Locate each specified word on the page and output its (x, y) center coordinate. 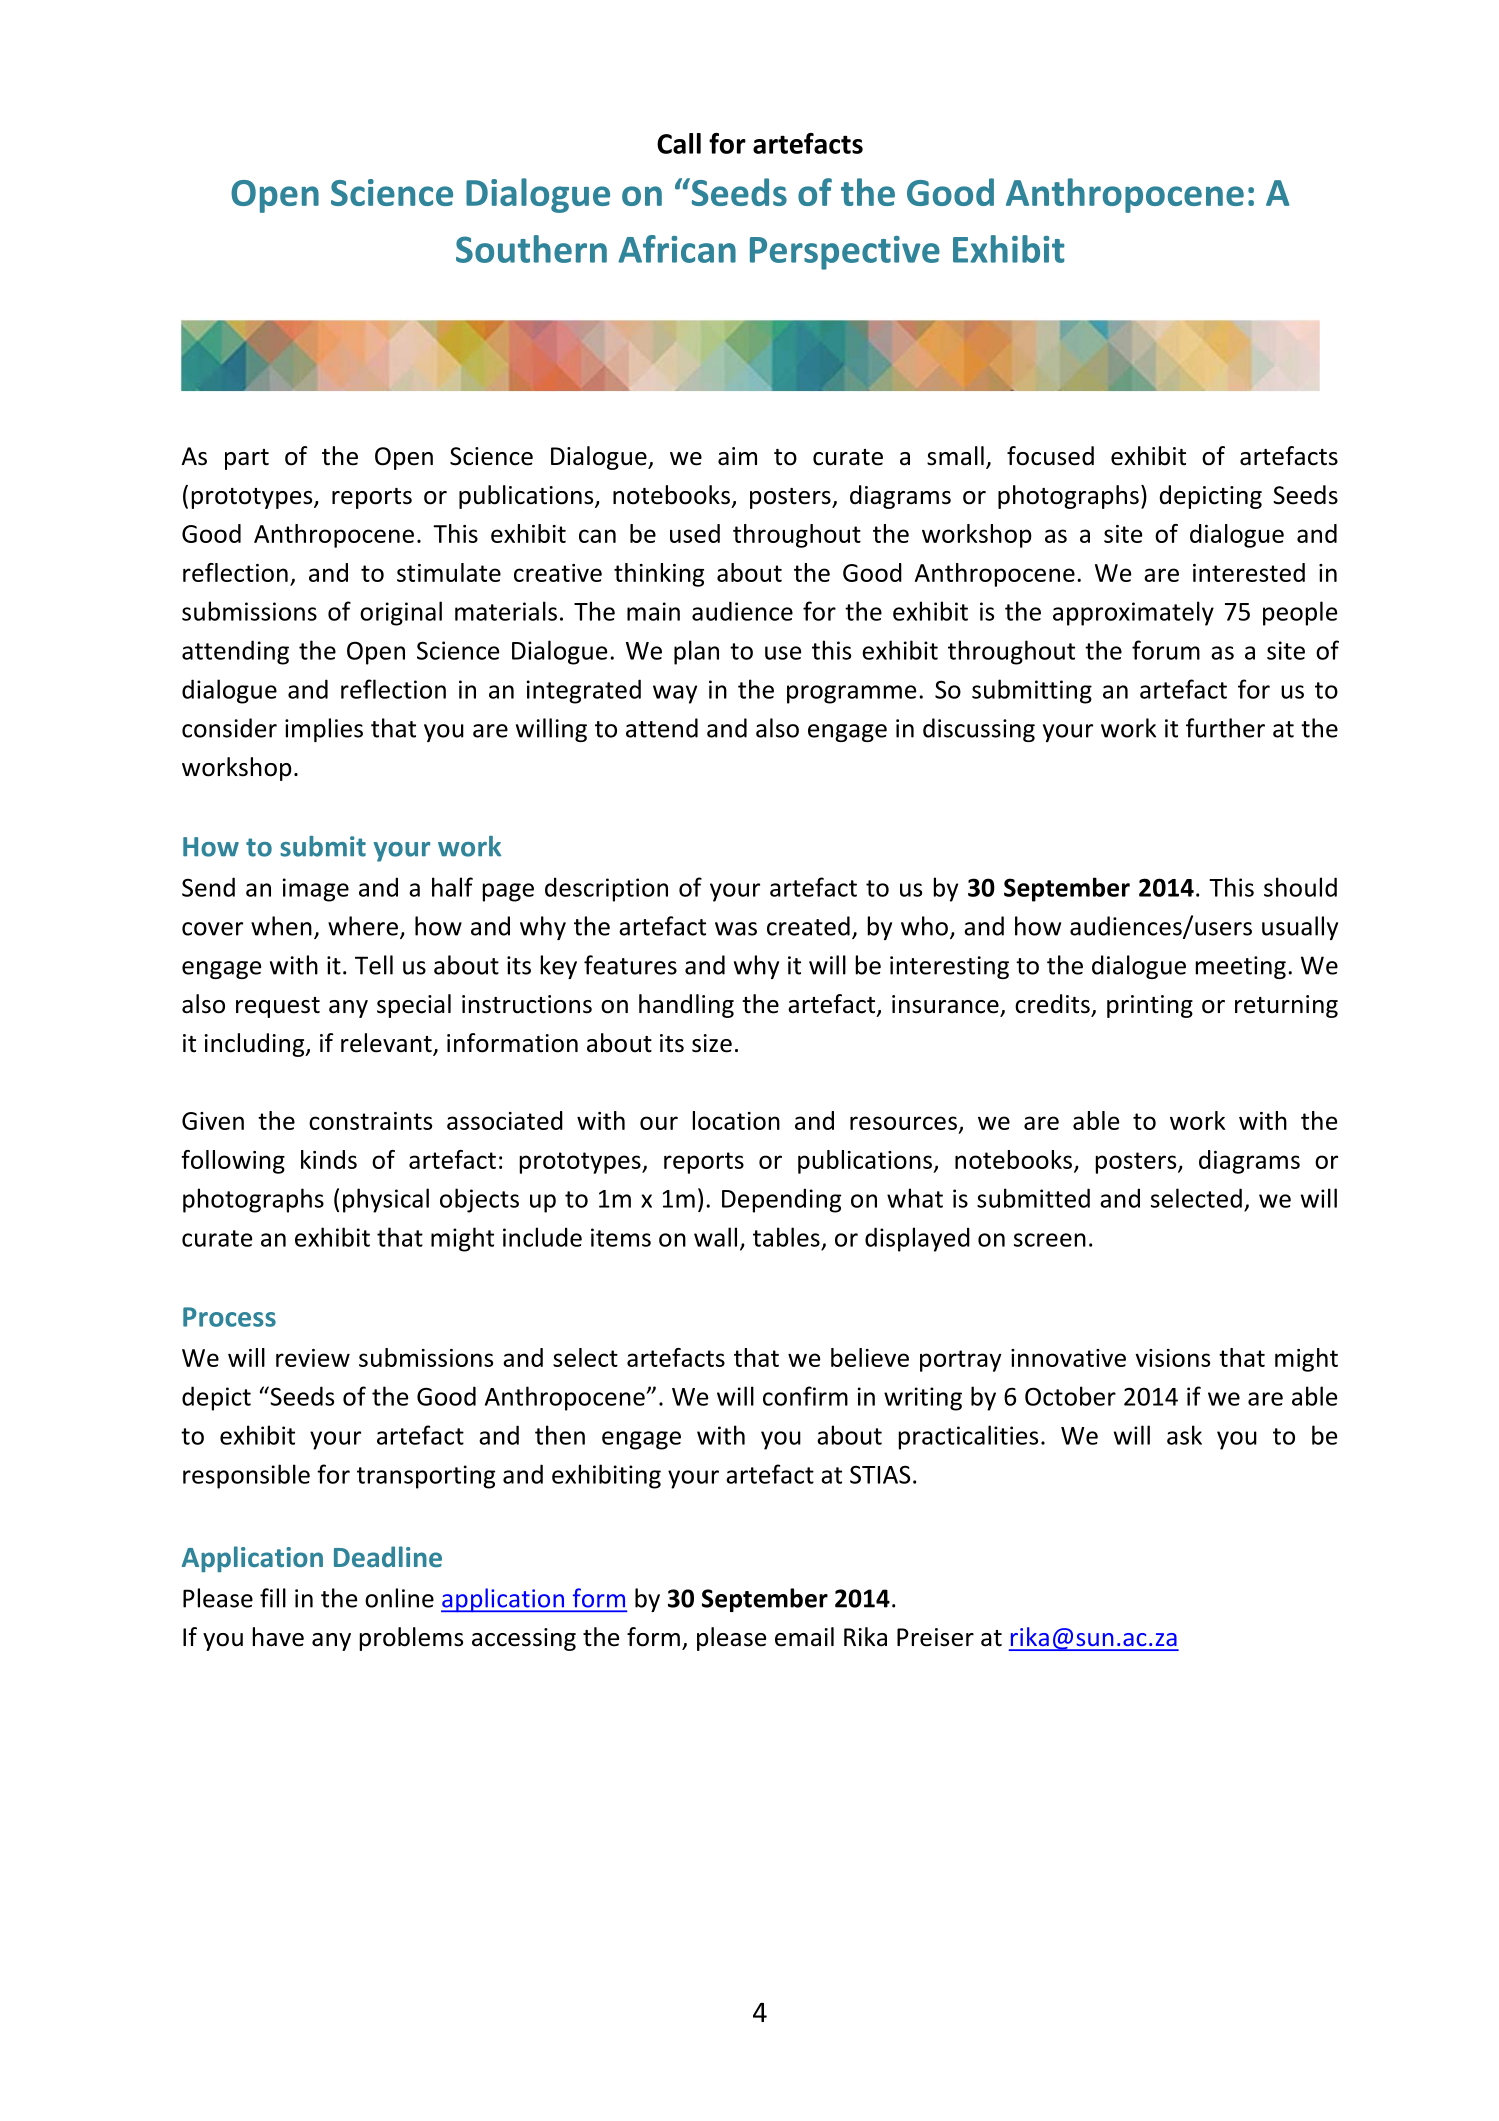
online (399, 1598)
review (313, 1358)
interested (1249, 572)
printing (1150, 1006)
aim (737, 456)
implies (324, 730)
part (247, 459)
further (1225, 728)
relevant (387, 1044)
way (675, 694)
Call (679, 143)
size (712, 1043)
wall (715, 1237)
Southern (531, 249)
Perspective (845, 253)
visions (1172, 1358)
